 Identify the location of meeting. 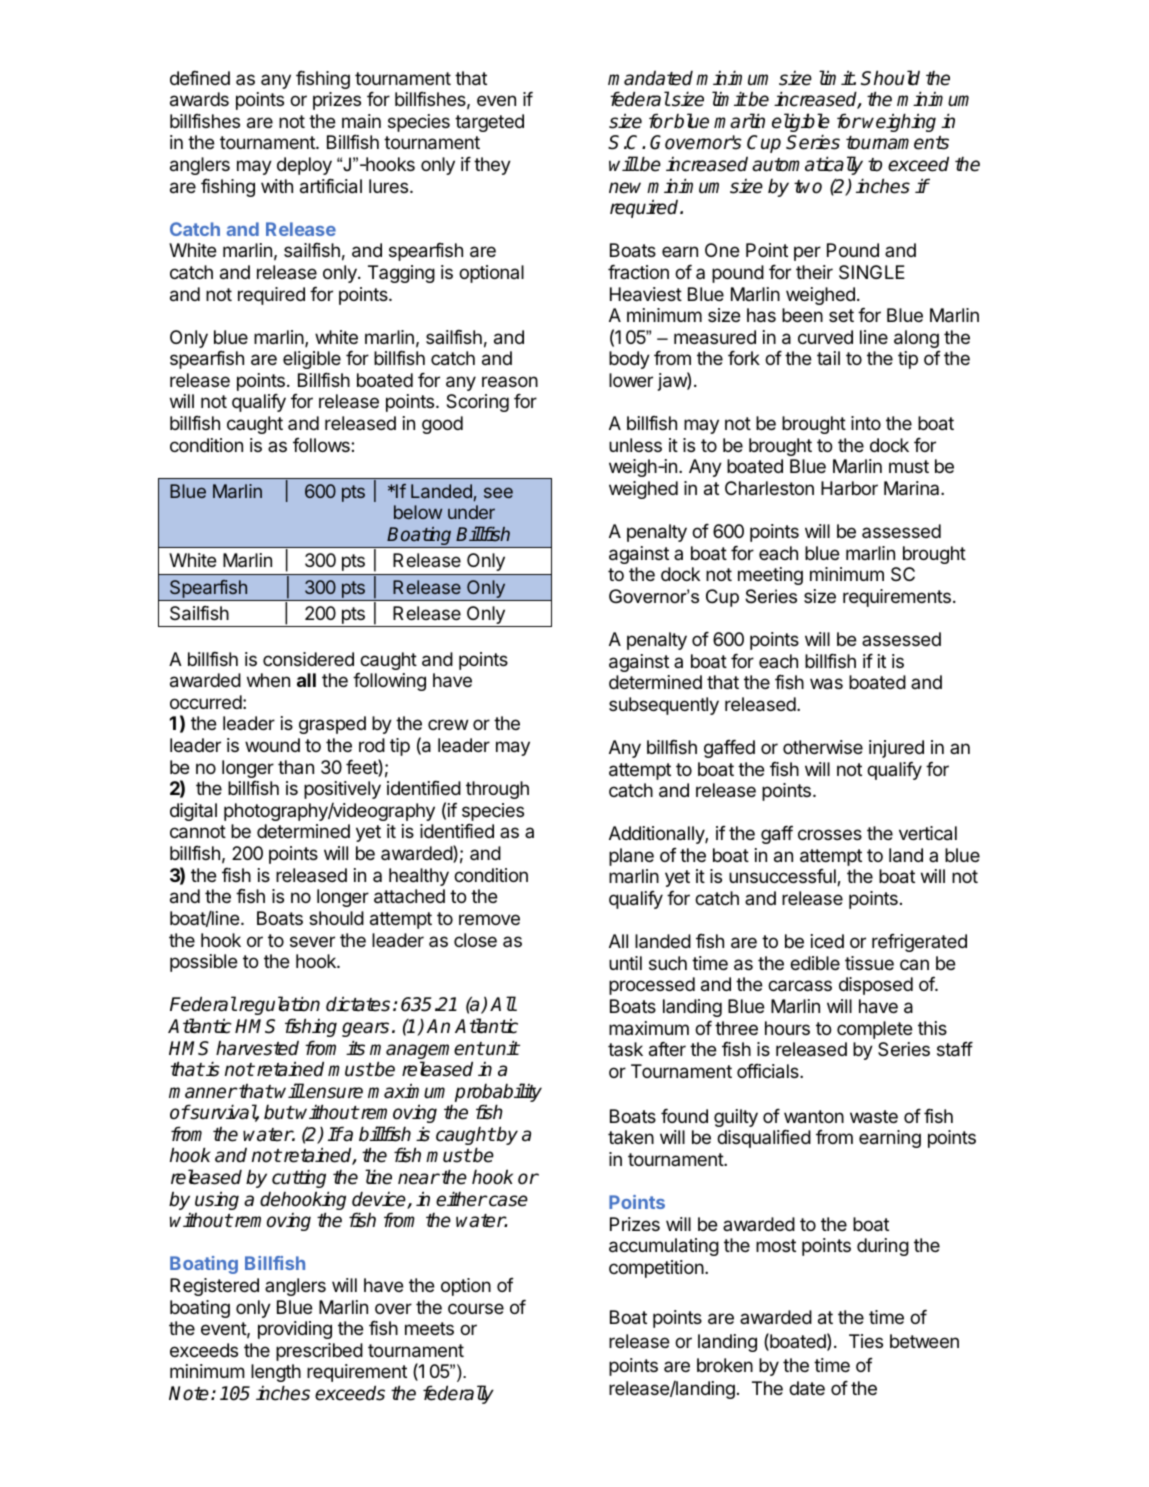
(770, 576).
